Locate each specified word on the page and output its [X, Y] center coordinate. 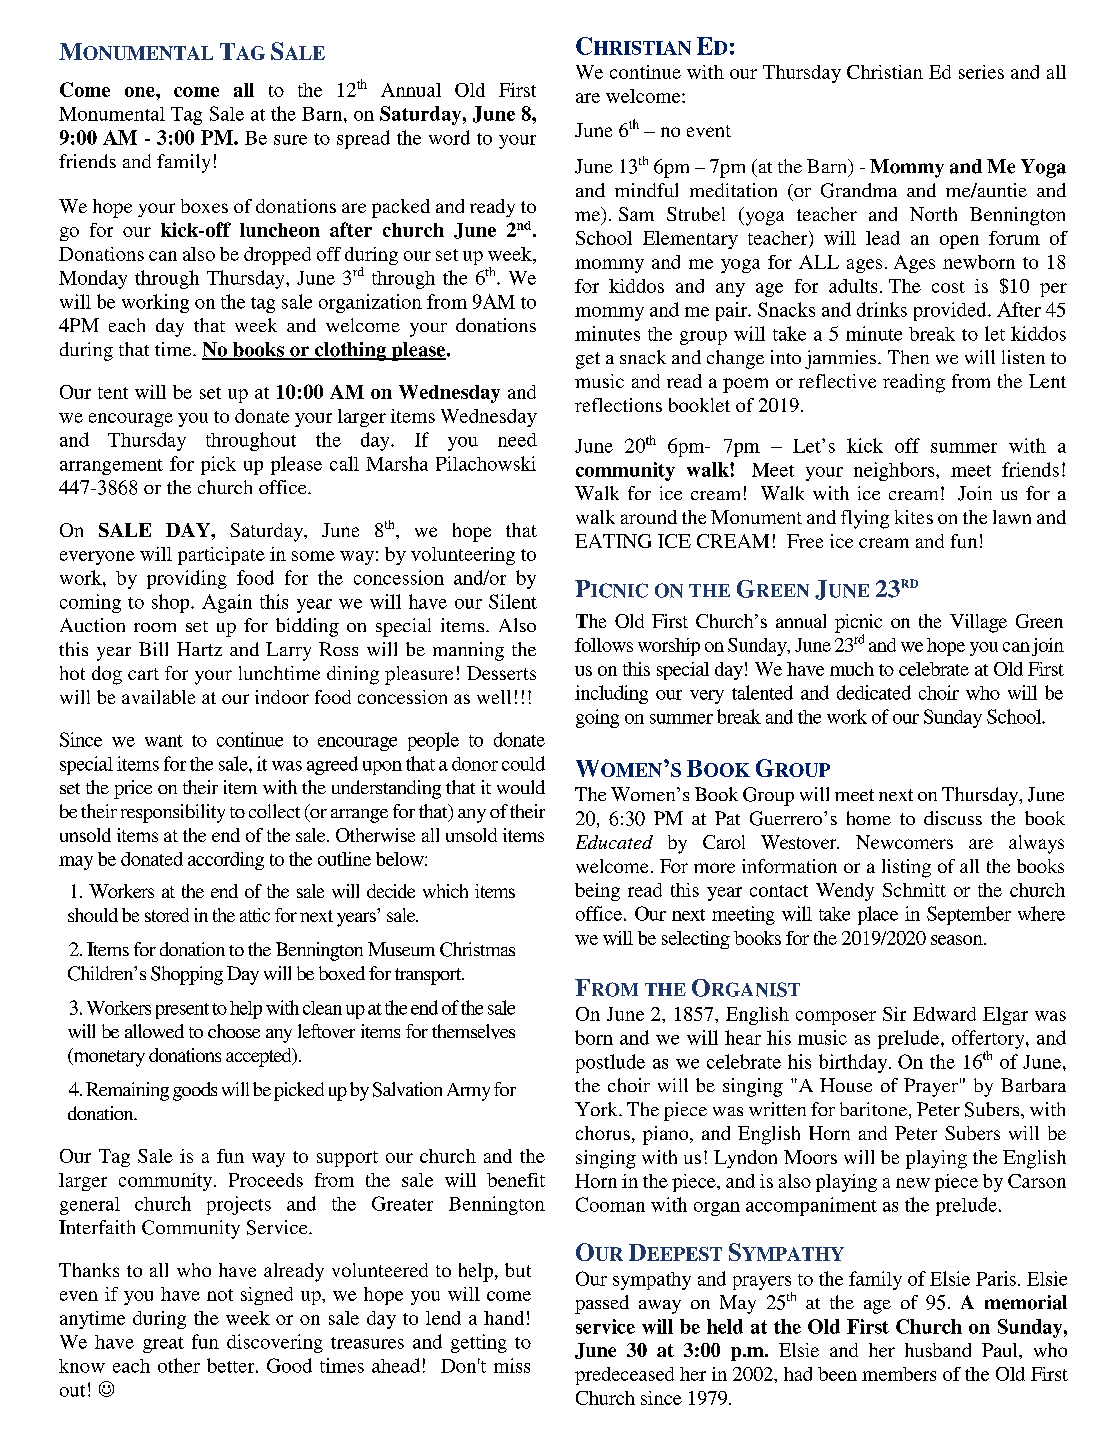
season [958, 940]
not [220, 1295]
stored [167, 915]
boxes [204, 206]
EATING [613, 541]
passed [602, 1304]
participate [221, 556]
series [981, 72]
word [449, 137]
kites [914, 517]
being [597, 892]
